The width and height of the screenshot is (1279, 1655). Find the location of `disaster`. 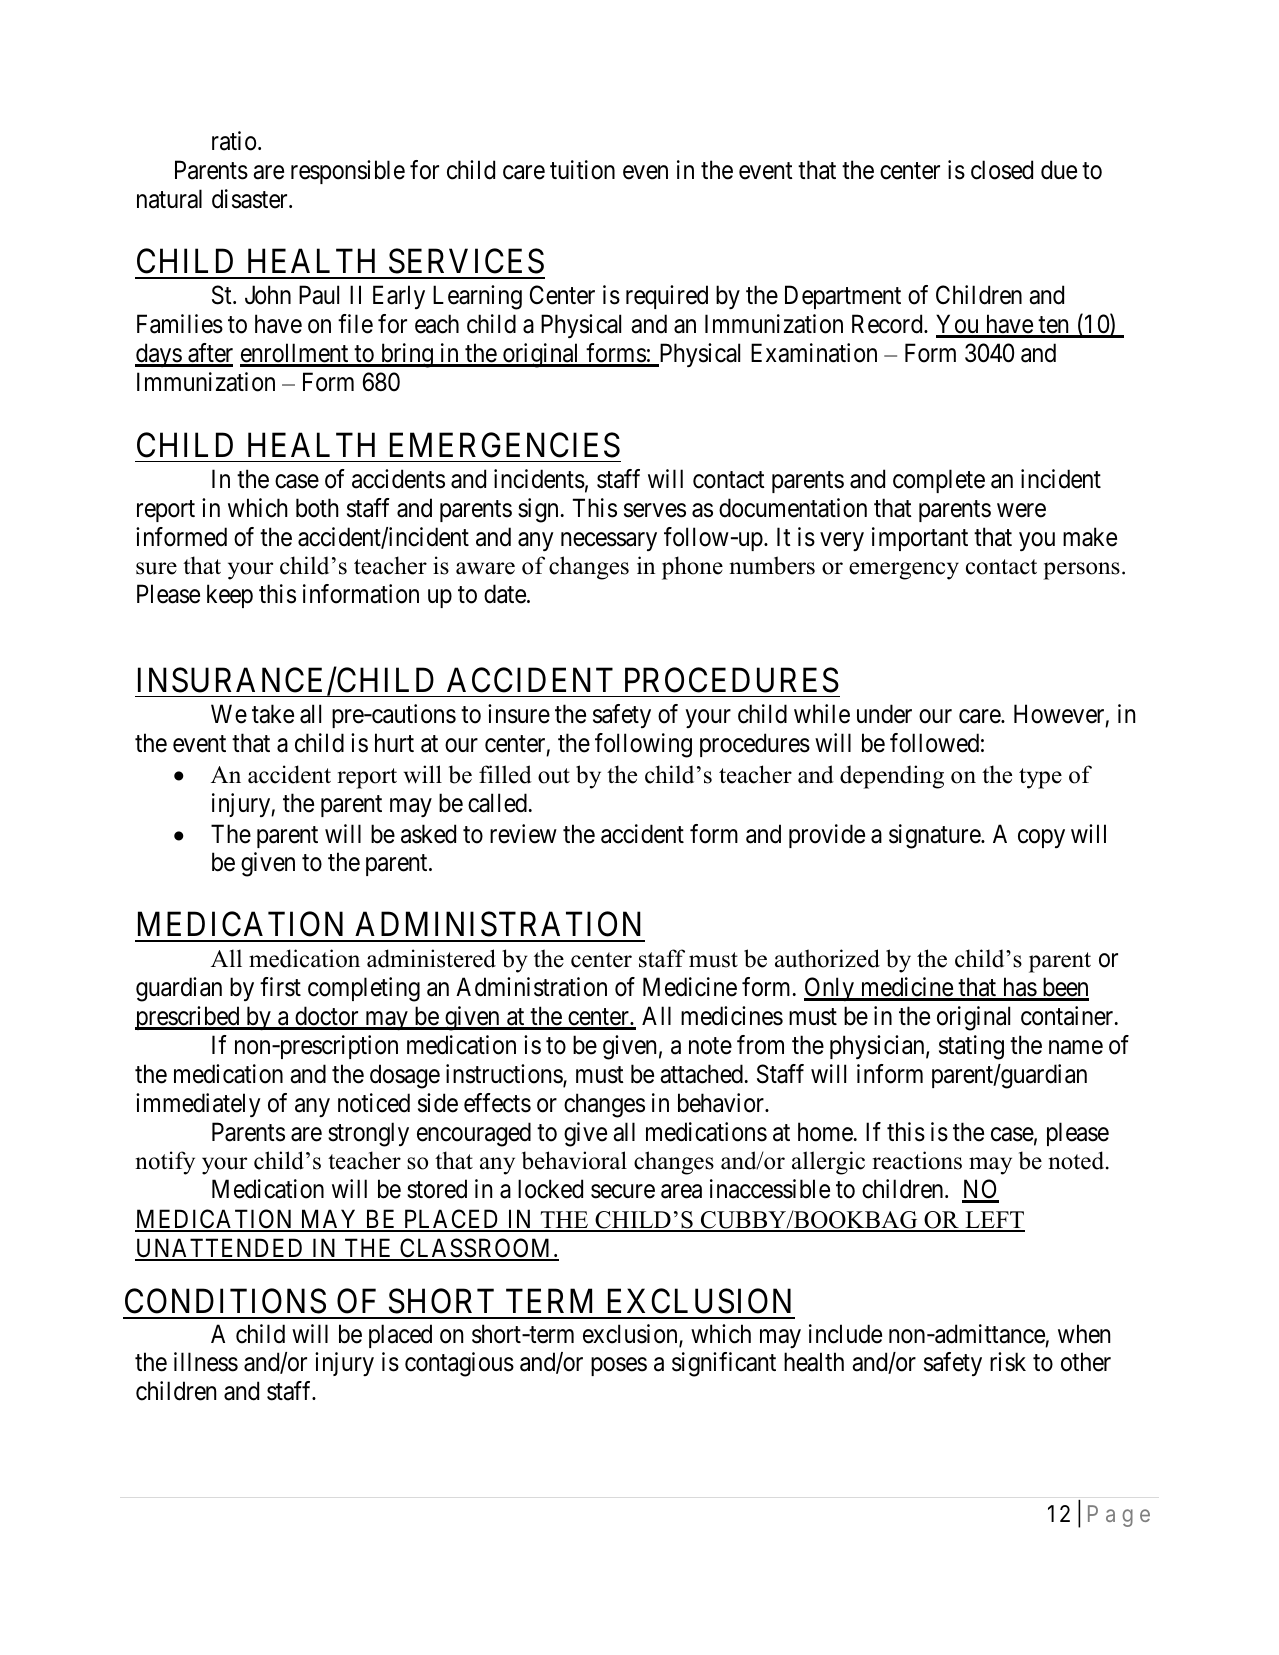

disaster is located at coordinates (251, 199).
